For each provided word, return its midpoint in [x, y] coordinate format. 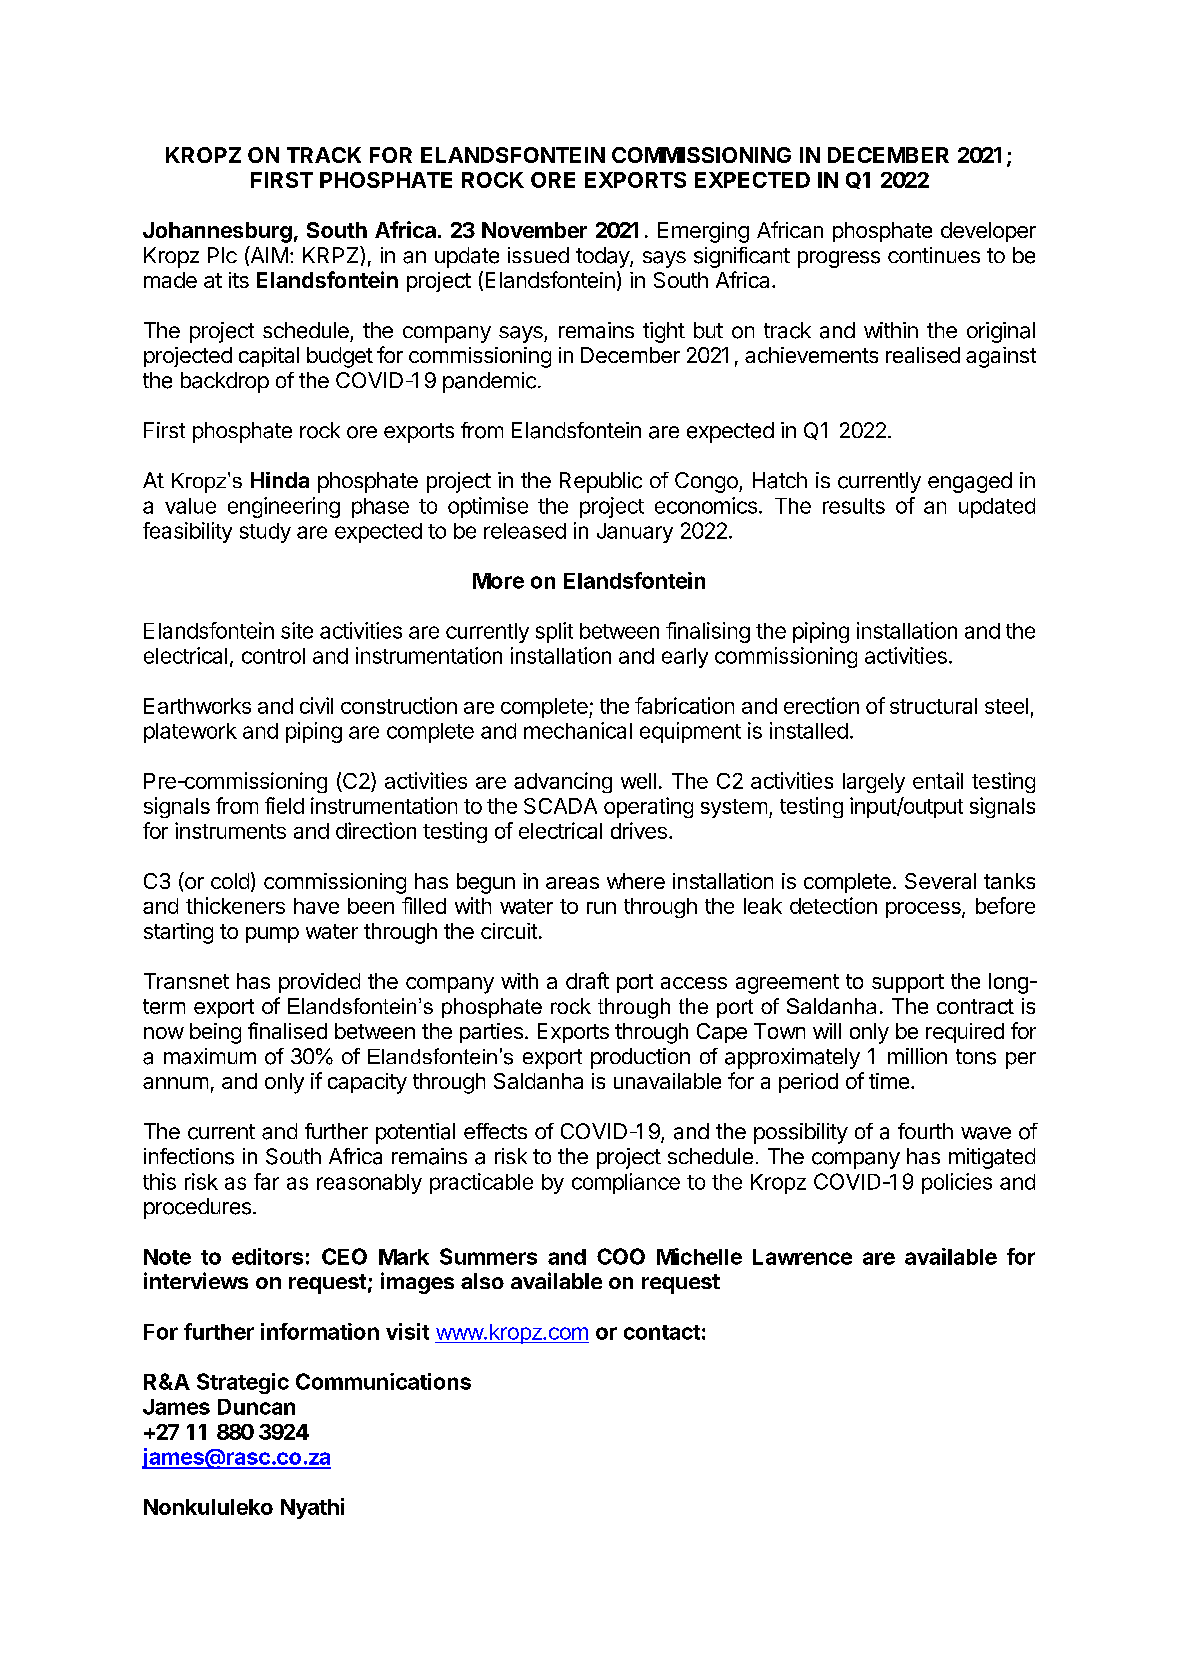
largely [874, 783]
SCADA [560, 806]
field [284, 805]
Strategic [243, 1383]
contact [662, 1332]
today [603, 257]
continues [934, 255]
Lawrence [802, 1257]
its [239, 280]
